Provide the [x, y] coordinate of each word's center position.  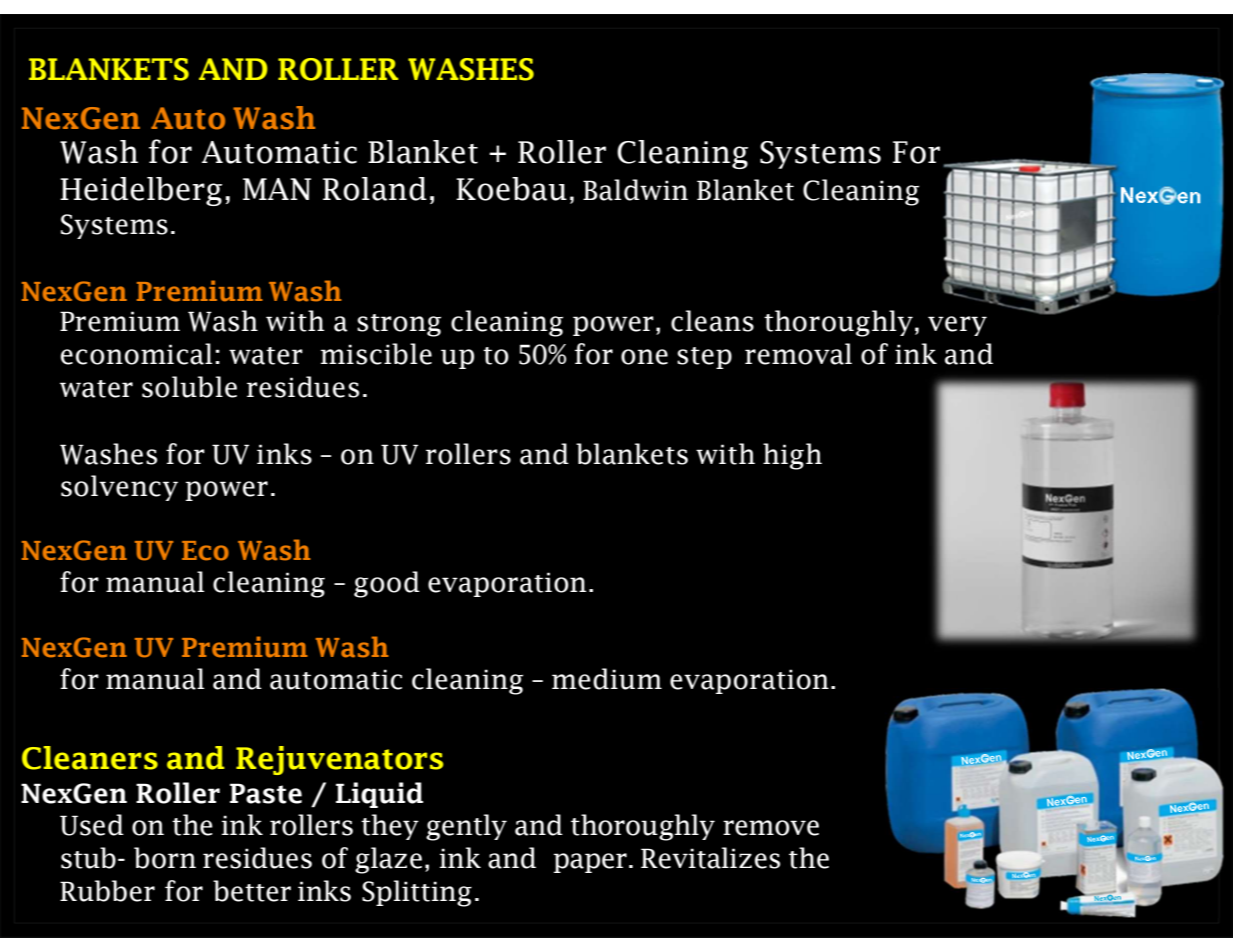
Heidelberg [141, 191]
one [644, 357]
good [387, 584]
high [792, 456]
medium [607, 679]
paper [590, 863]
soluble [189, 387]
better [252, 891]
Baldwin [635, 190]
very [957, 326]
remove [771, 828]
